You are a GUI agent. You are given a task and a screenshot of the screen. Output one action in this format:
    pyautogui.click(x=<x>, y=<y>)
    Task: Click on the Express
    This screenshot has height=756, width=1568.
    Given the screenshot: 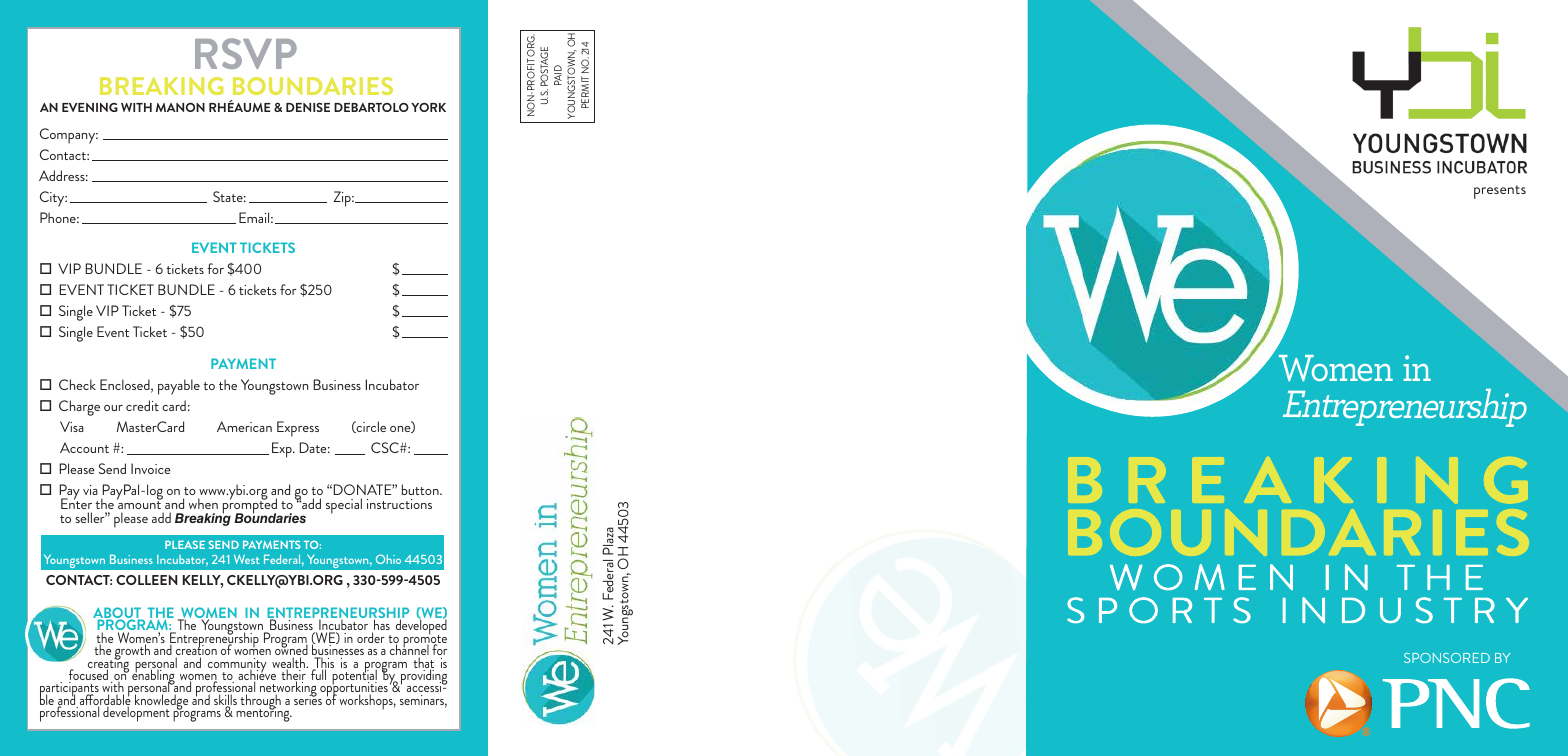 What is the action you would take?
    pyautogui.click(x=298, y=429)
